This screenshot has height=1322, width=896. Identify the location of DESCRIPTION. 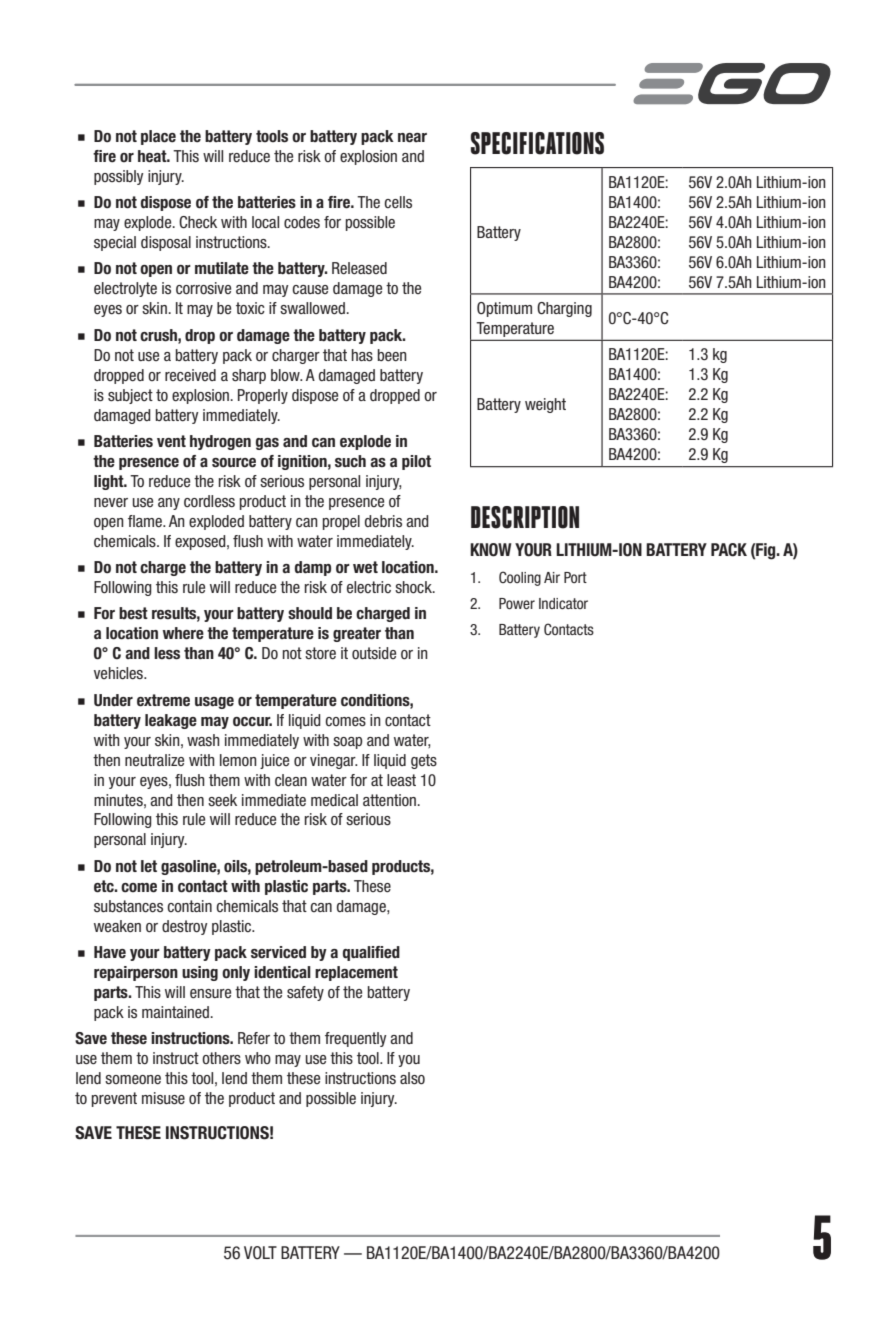
(525, 517).
